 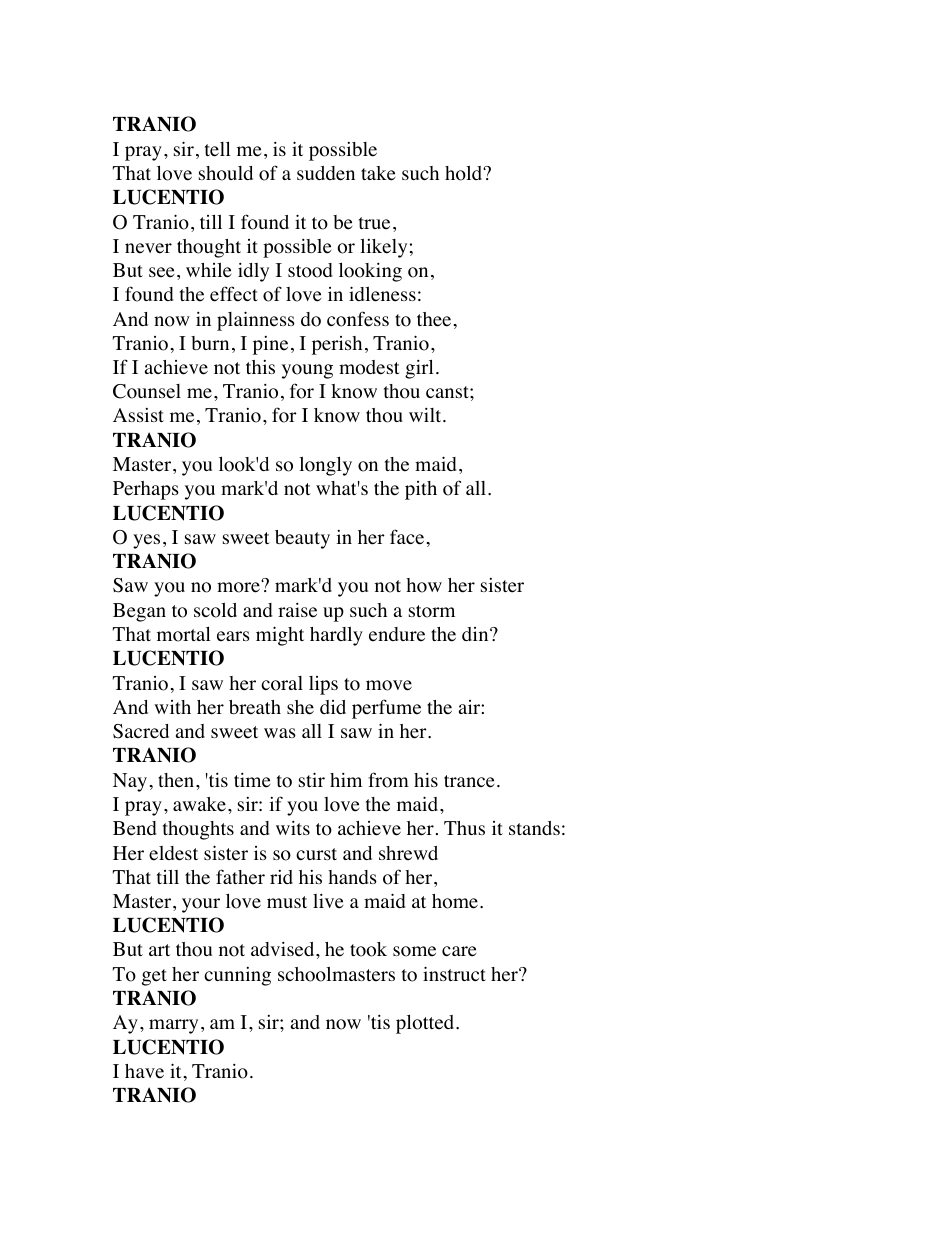 What do you see at coordinates (378, 173) in the screenshot?
I see `take` at bounding box center [378, 173].
